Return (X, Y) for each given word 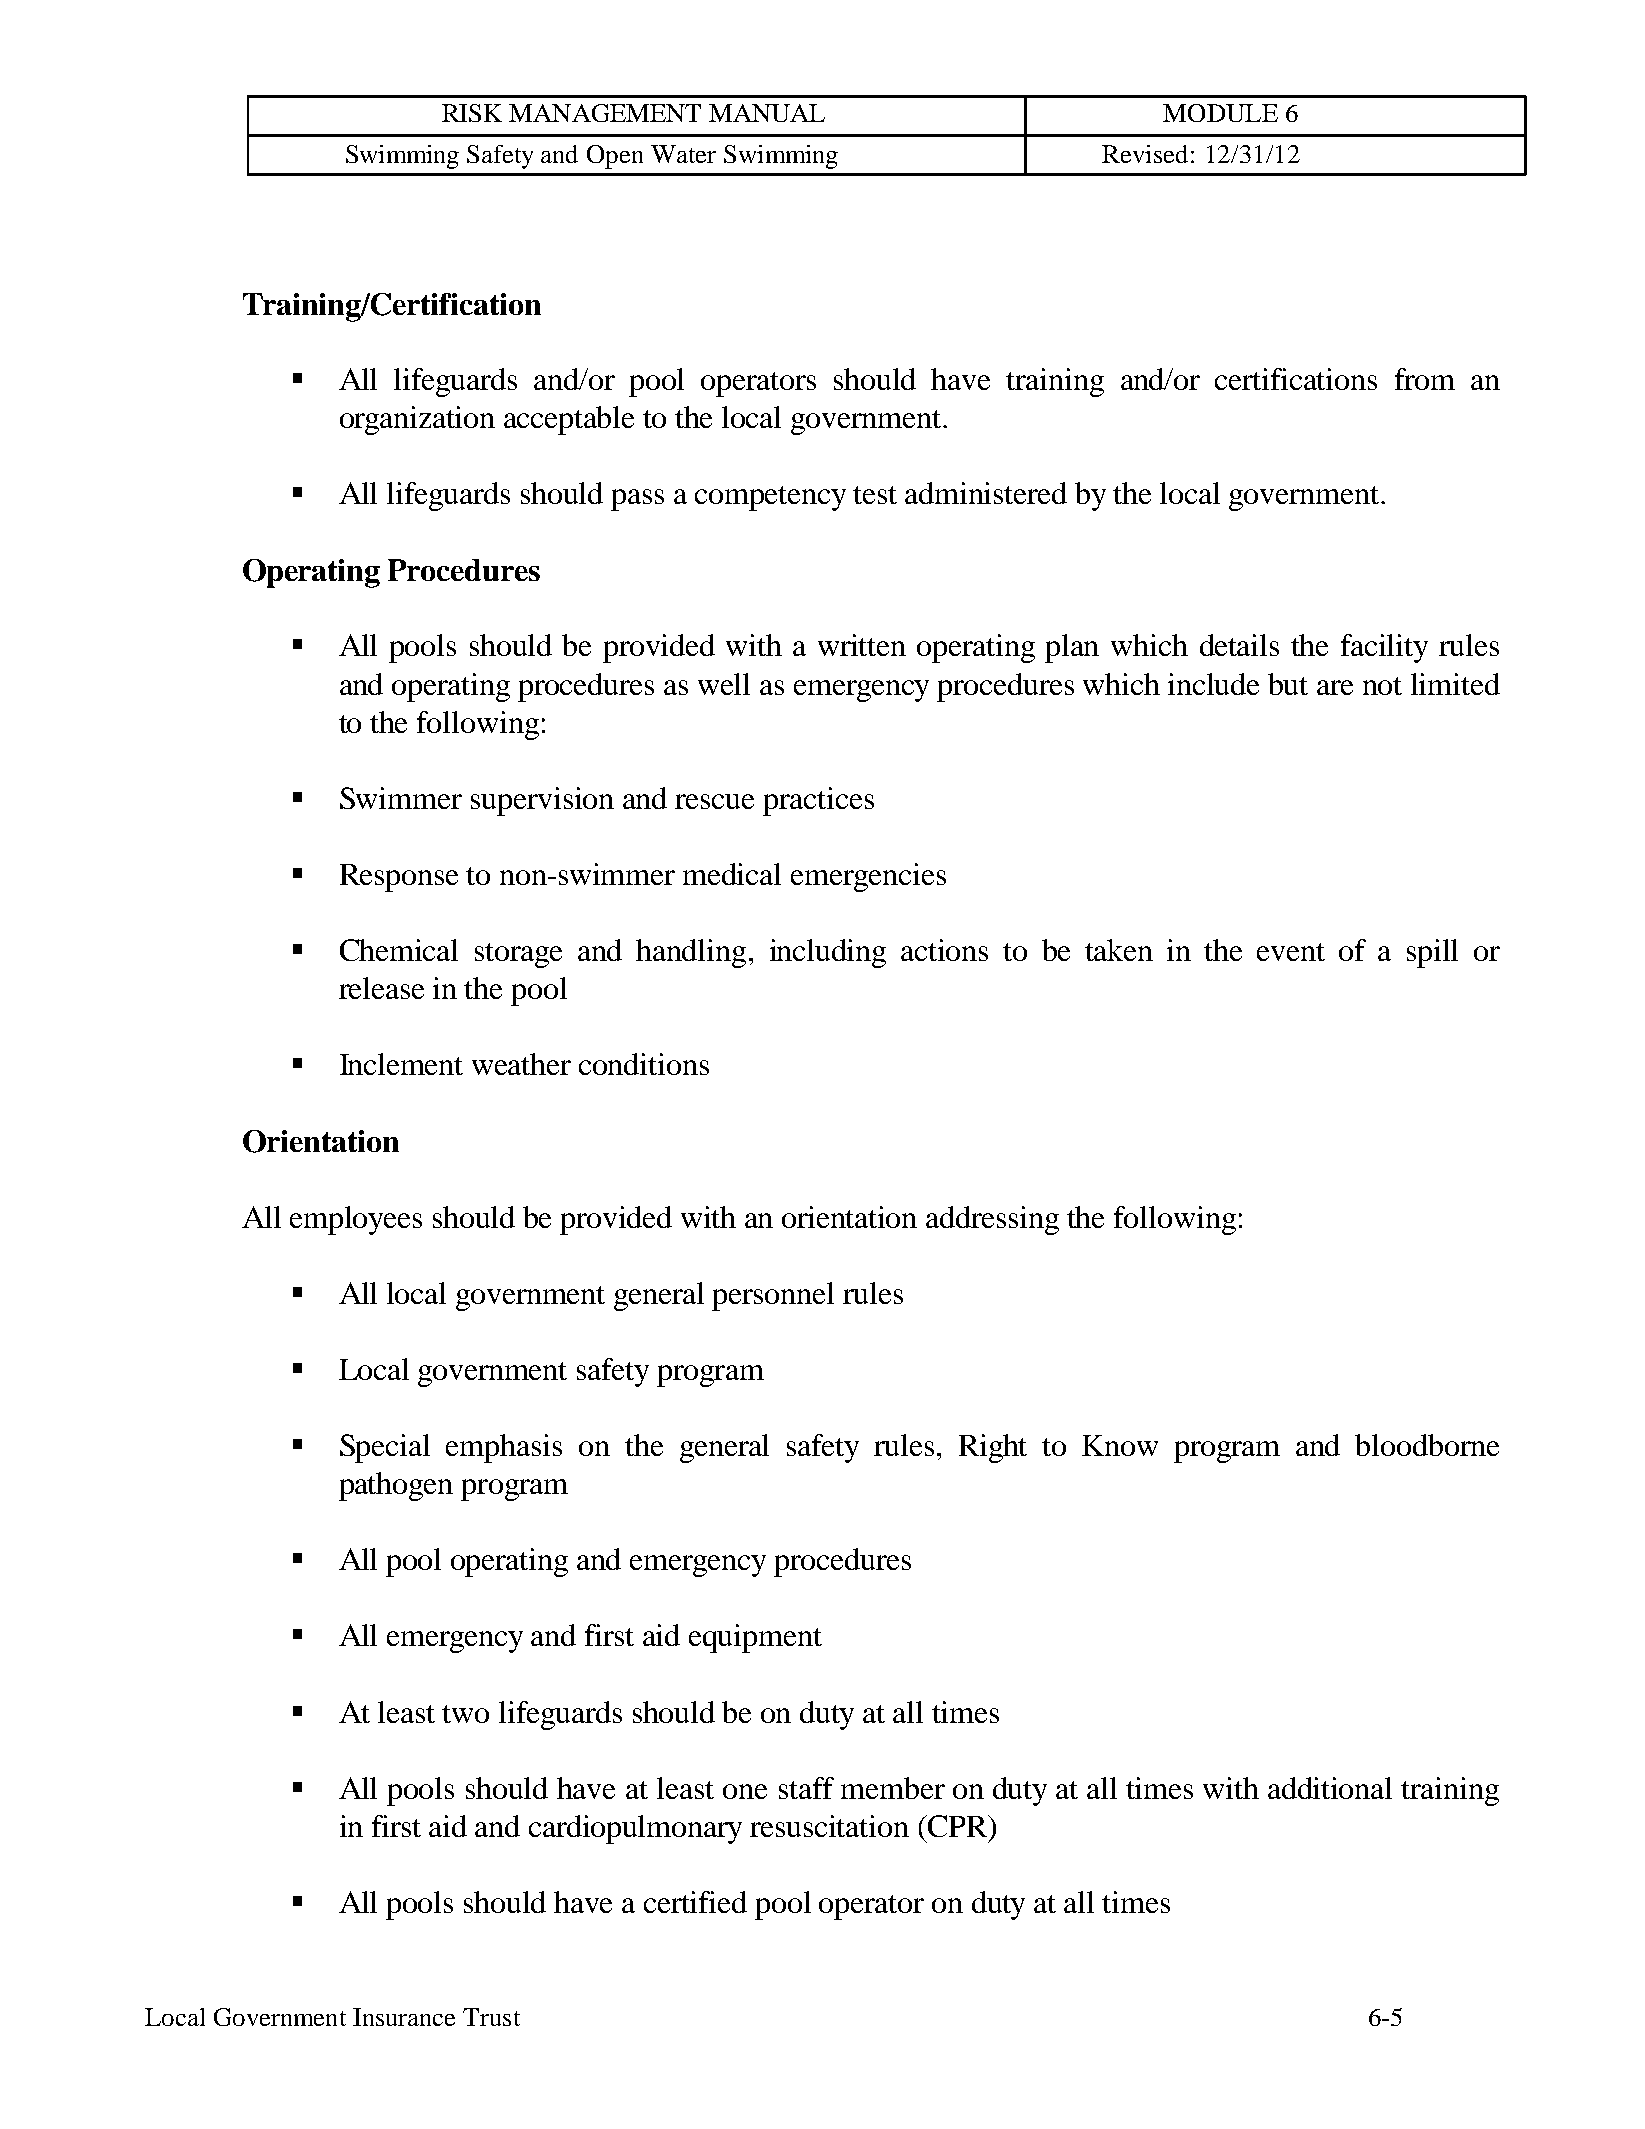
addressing (992, 1220)
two (465, 1714)
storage (518, 955)
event (1291, 952)
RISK (472, 113)
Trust (491, 2017)
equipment (755, 1638)
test (875, 495)
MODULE (1220, 113)
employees (356, 1220)
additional (1330, 1788)
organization (417, 420)
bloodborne (1427, 1445)
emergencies (868, 877)
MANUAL (767, 113)
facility (1384, 648)
